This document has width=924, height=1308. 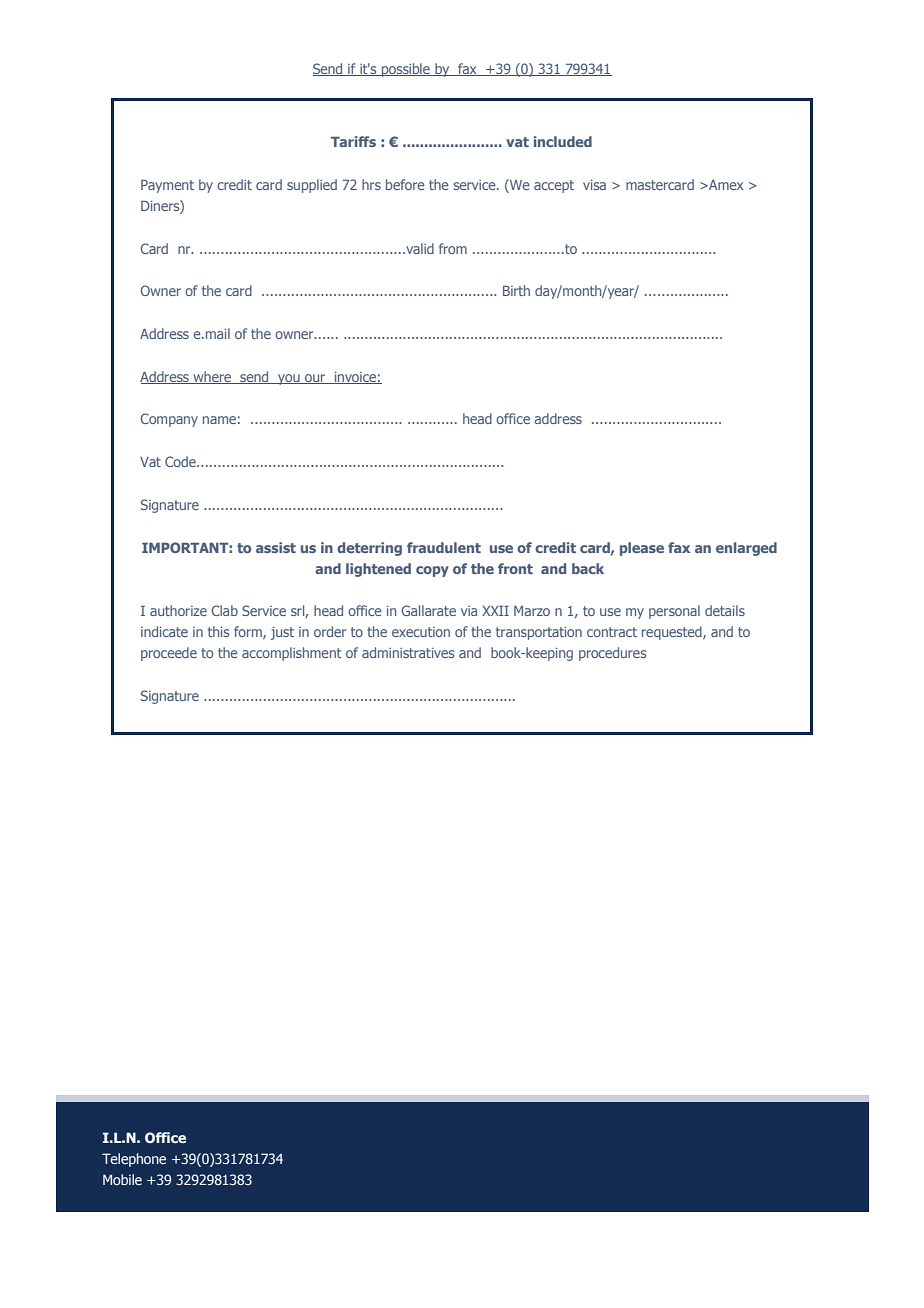 What do you see at coordinates (444, 547) in the document?
I see `fraudulent` at bounding box center [444, 547].
